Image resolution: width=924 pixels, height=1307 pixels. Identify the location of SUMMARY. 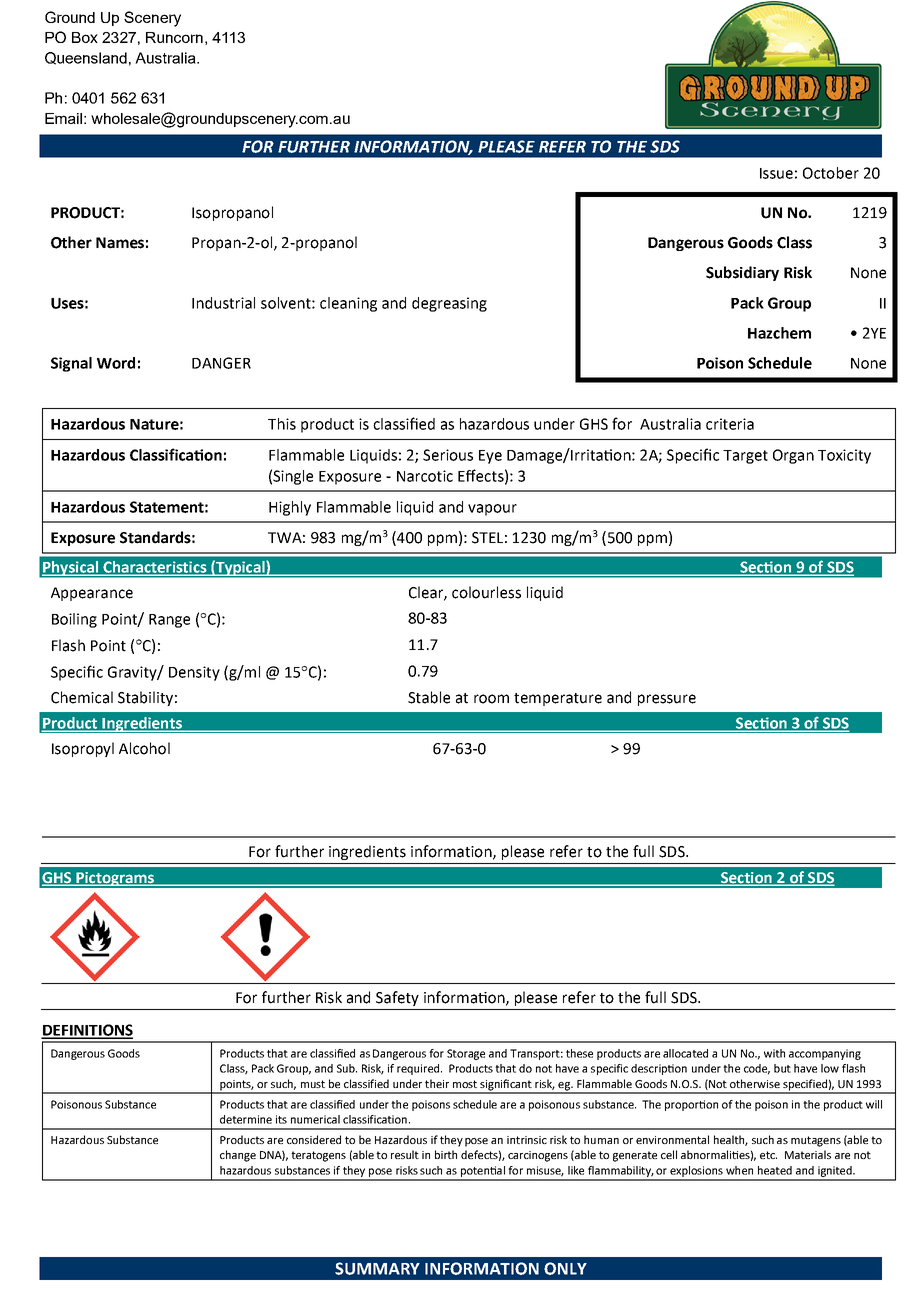
(377, 1268).
